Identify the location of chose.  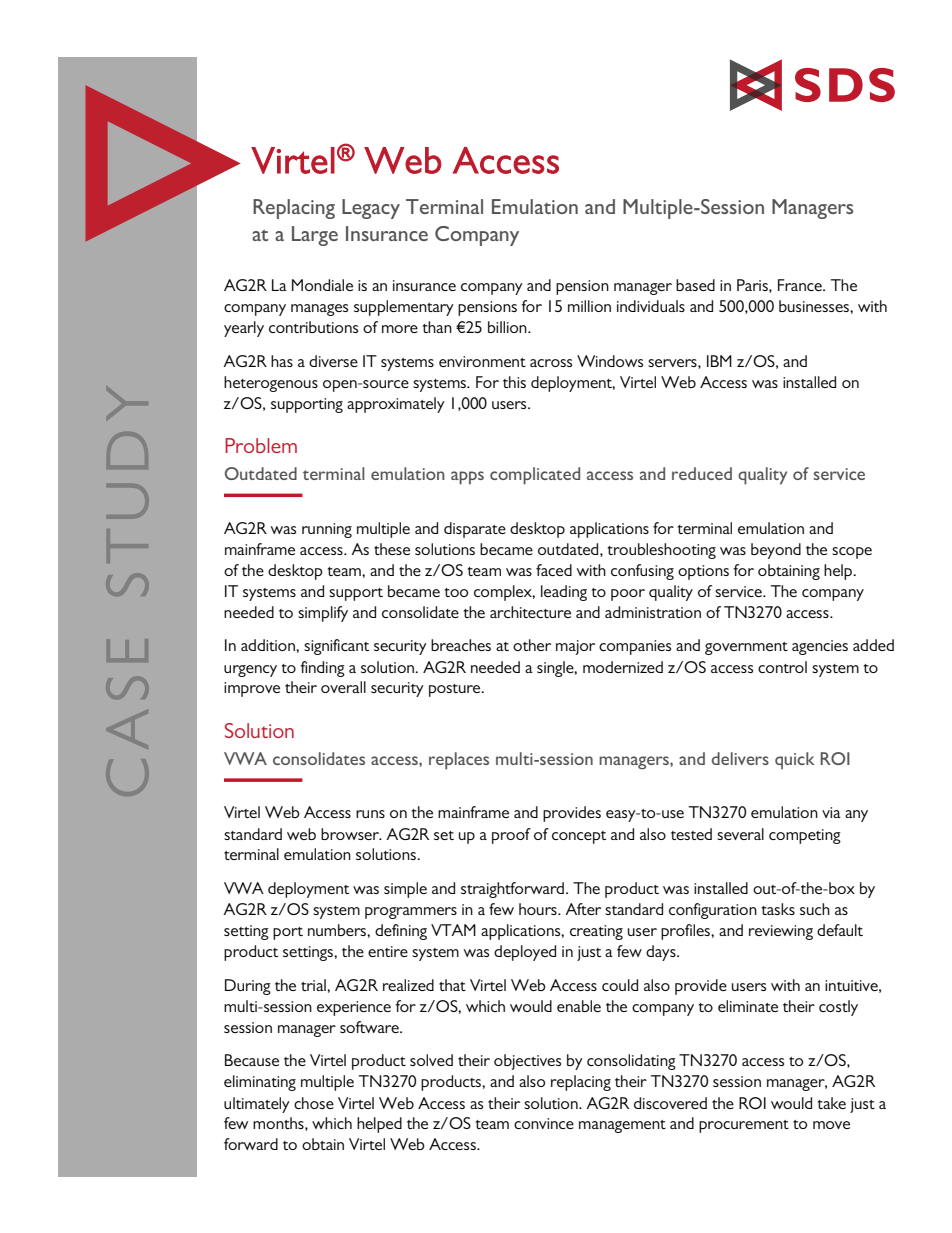
(314, 1103).
